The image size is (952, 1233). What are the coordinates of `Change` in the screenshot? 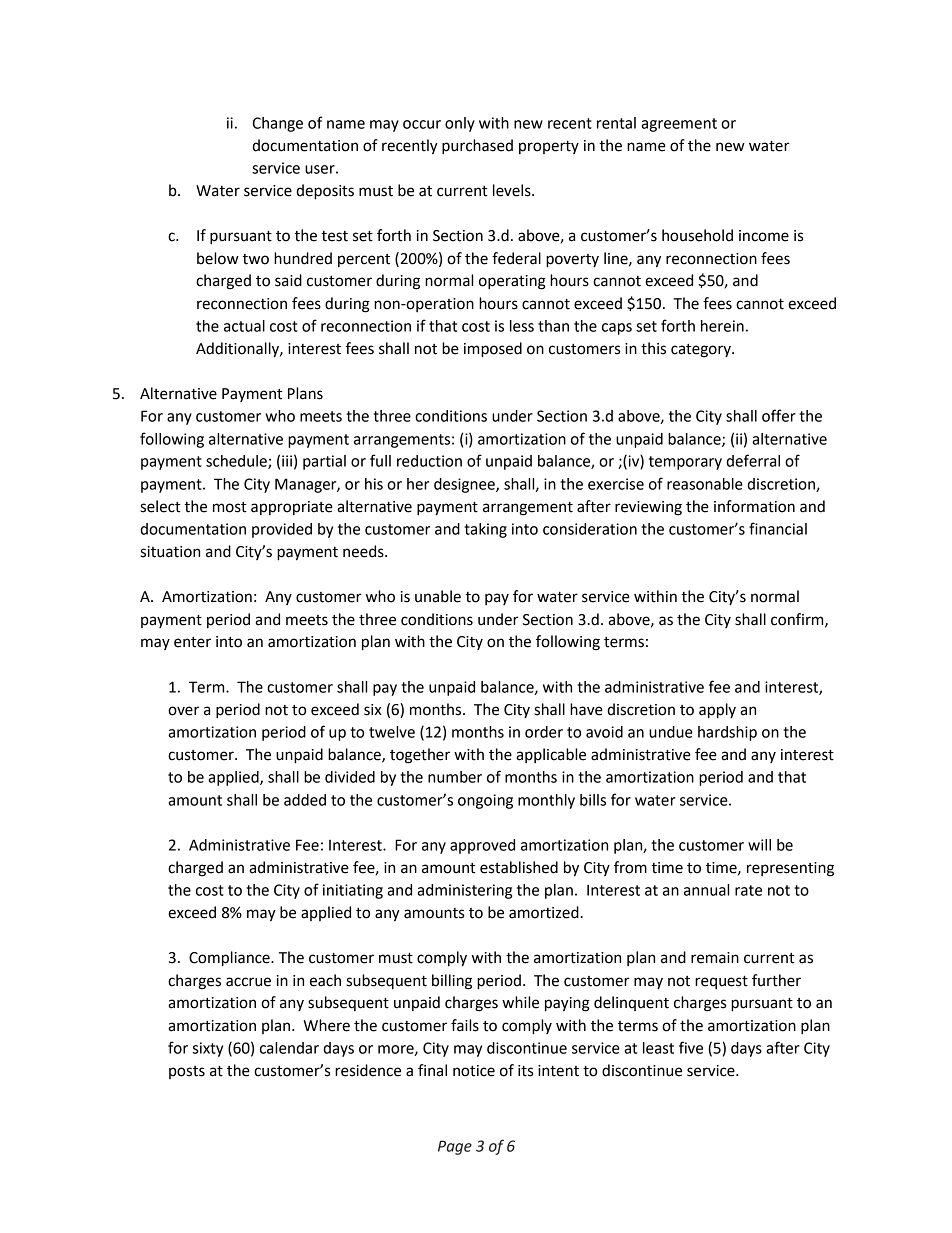 It's located at (277, 124).
